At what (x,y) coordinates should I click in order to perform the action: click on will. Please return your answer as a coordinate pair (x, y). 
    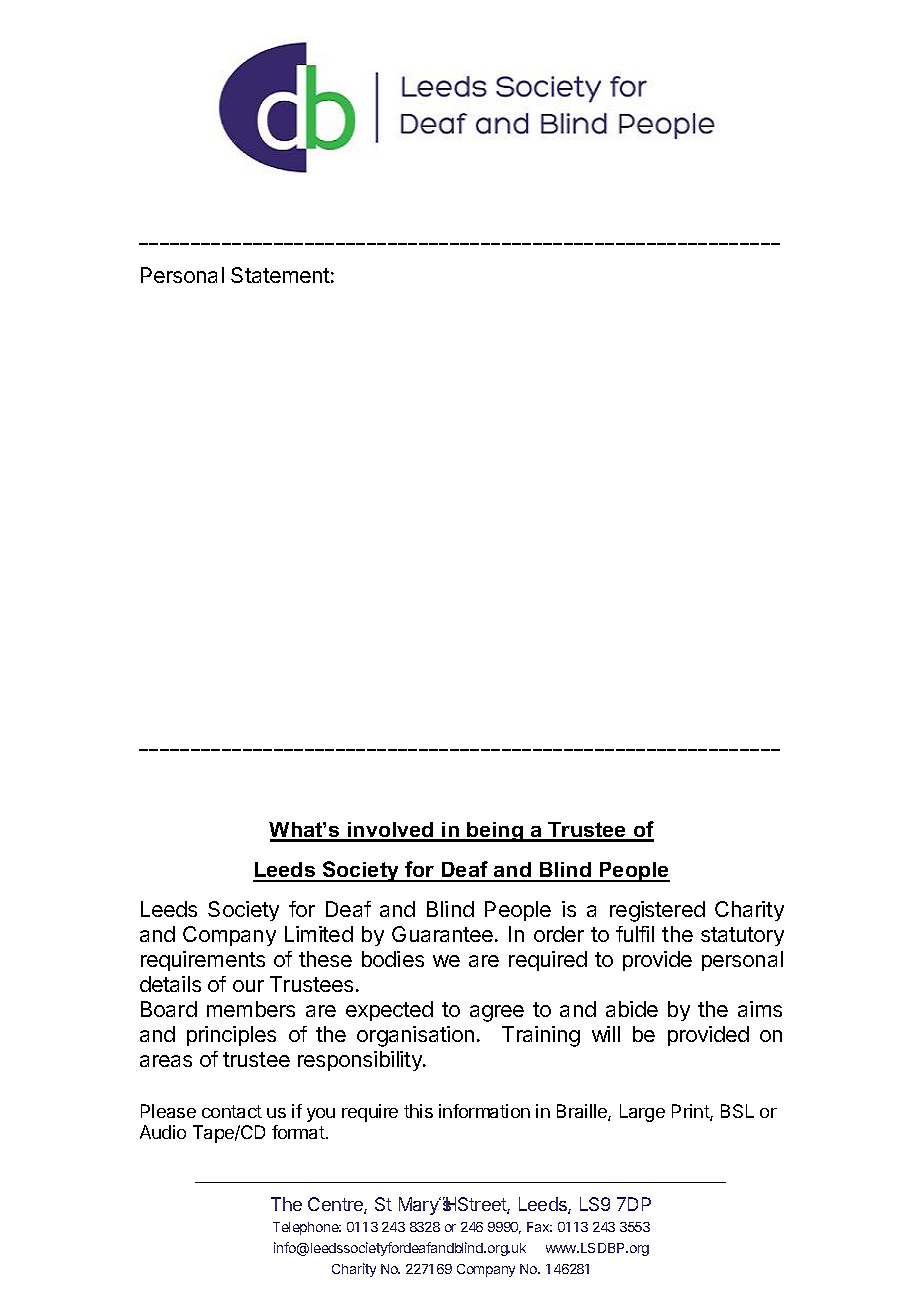
    Looking at the image, I should click on (606, 1034).
